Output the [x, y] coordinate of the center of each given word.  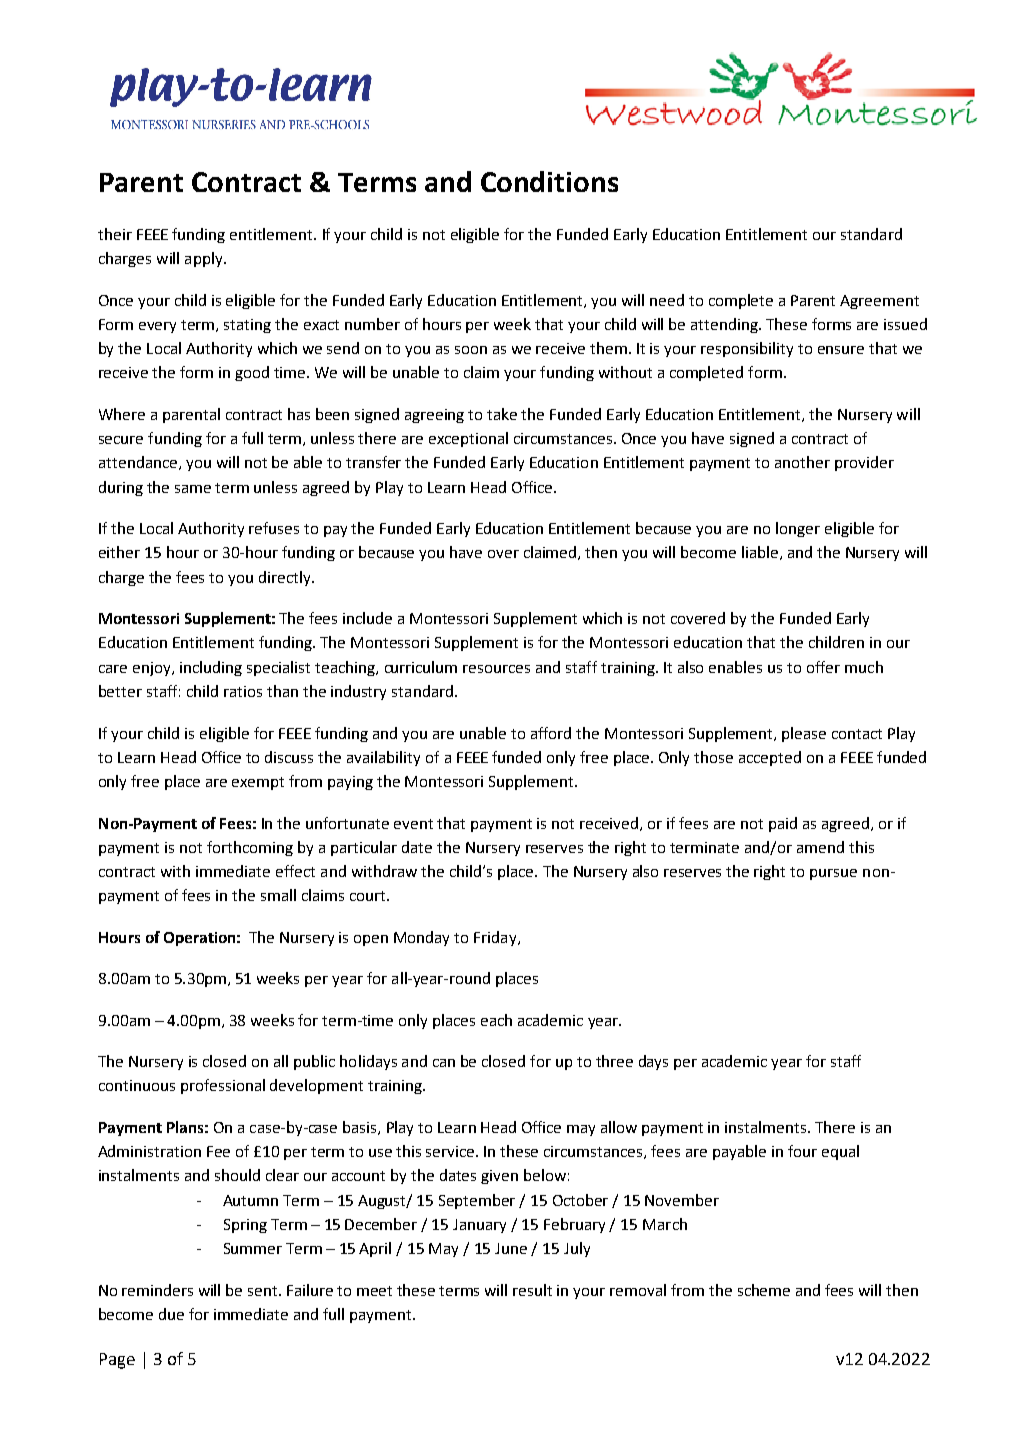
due [171, 1314]
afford [551, 733]
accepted [770, 758]
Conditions [549, 181]
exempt [258, 783]
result [532, 1290]
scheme [764, 1290]
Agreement [879, 302]
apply [205, 259]
